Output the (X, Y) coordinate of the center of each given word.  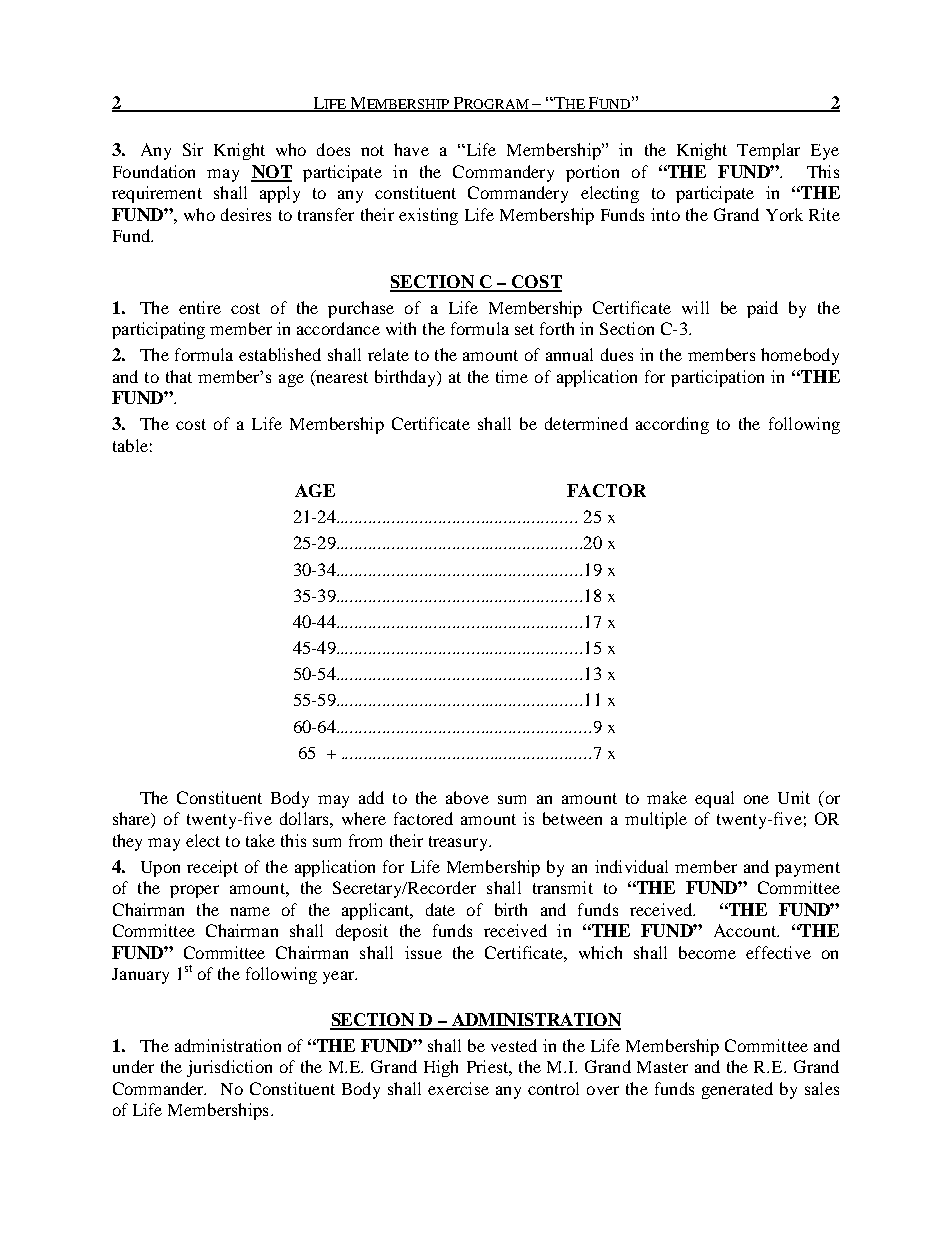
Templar (768, 151)
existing (428, 216)
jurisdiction (229, 1068)
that (179, 376)
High (441, 1068)
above (467, 797)
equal (714, 799)
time (512, 376)
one (756, 799)
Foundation (154, 171)
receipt (212, 868)
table (130, 445)
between (572, 818)
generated (737, 1090)
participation (717, 378)
